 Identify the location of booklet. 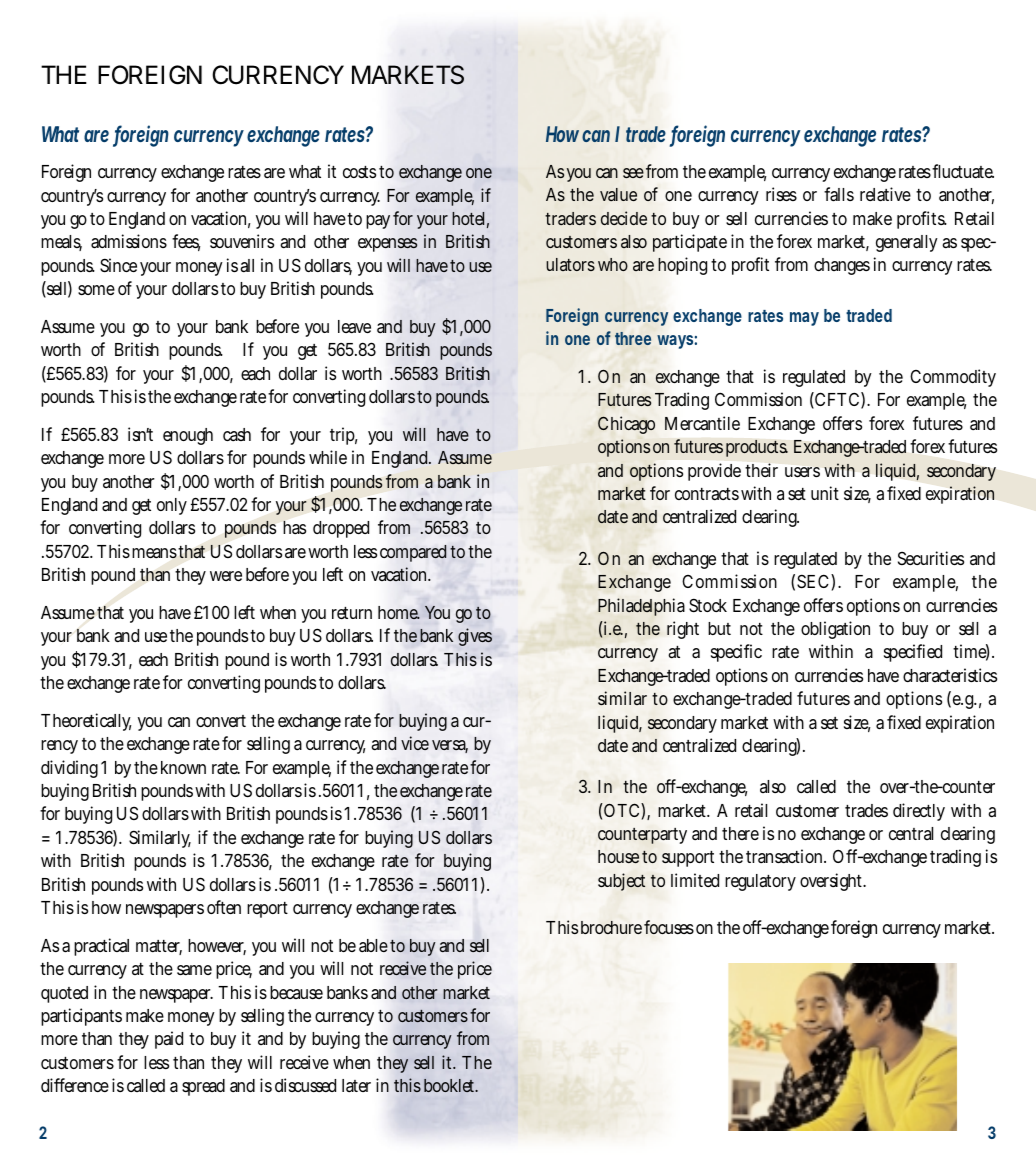
(450, 1085).
